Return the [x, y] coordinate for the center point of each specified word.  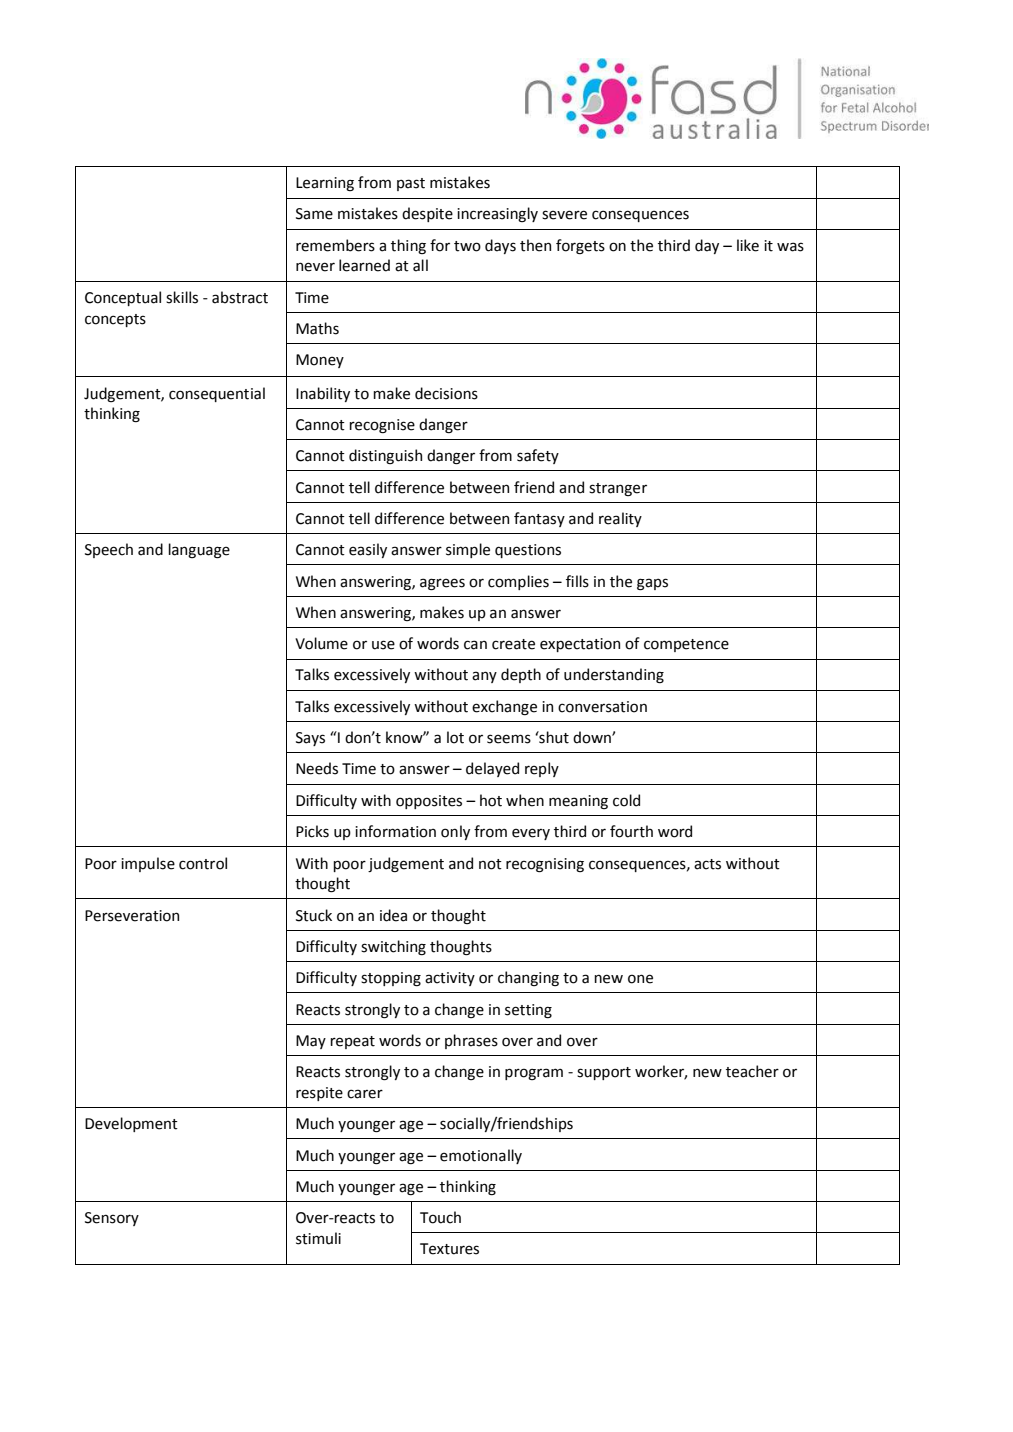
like [748, 245]
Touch [440, 1217]
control [203, 863]
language [199, 551]
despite [427, 214]
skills [182, 297]
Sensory [112, 1219]
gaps [652, 584]
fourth [631, 831]
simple [468, 550]
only [455, 832]
